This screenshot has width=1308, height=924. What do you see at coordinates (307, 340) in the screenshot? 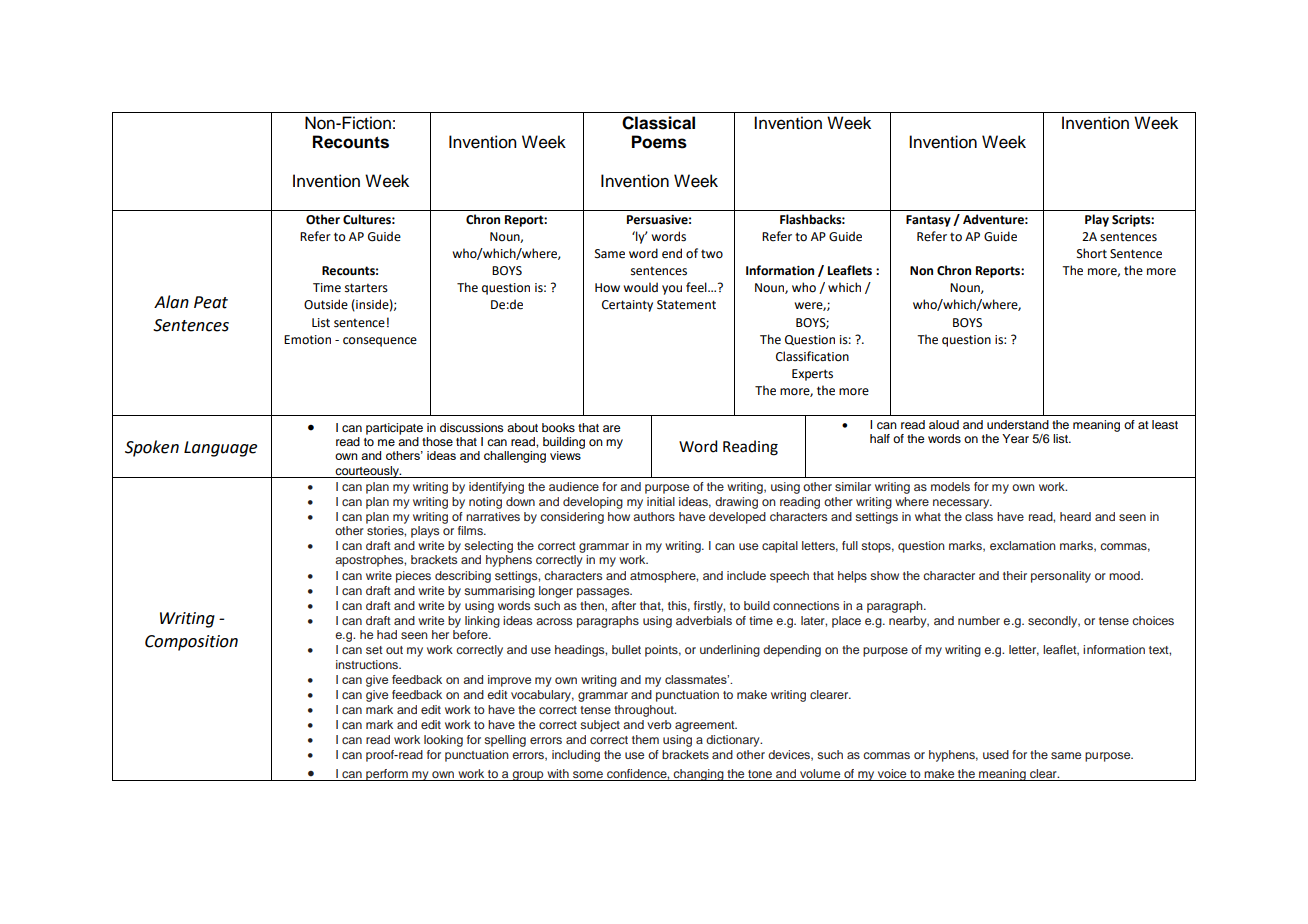
I see `Emotion` at bounding box center [307, 340].
